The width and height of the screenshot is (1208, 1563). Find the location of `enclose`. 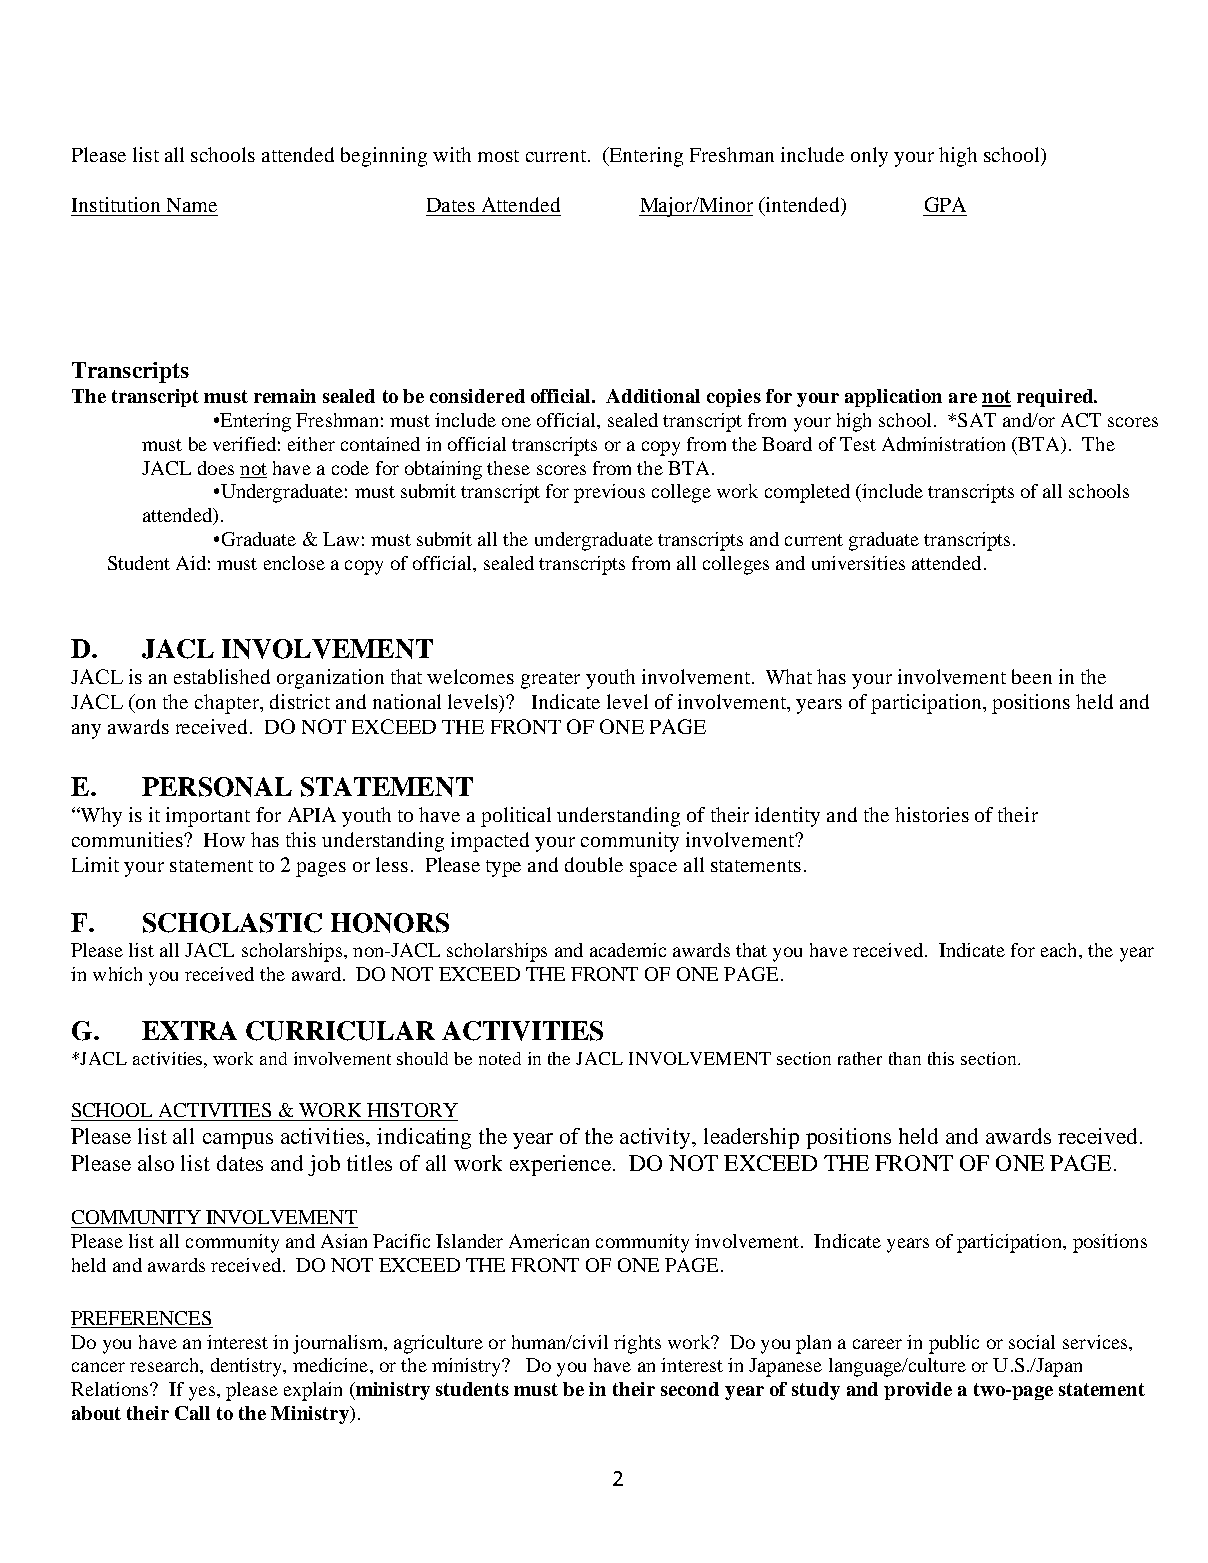

enclose is located at coordinates (294, 563).
